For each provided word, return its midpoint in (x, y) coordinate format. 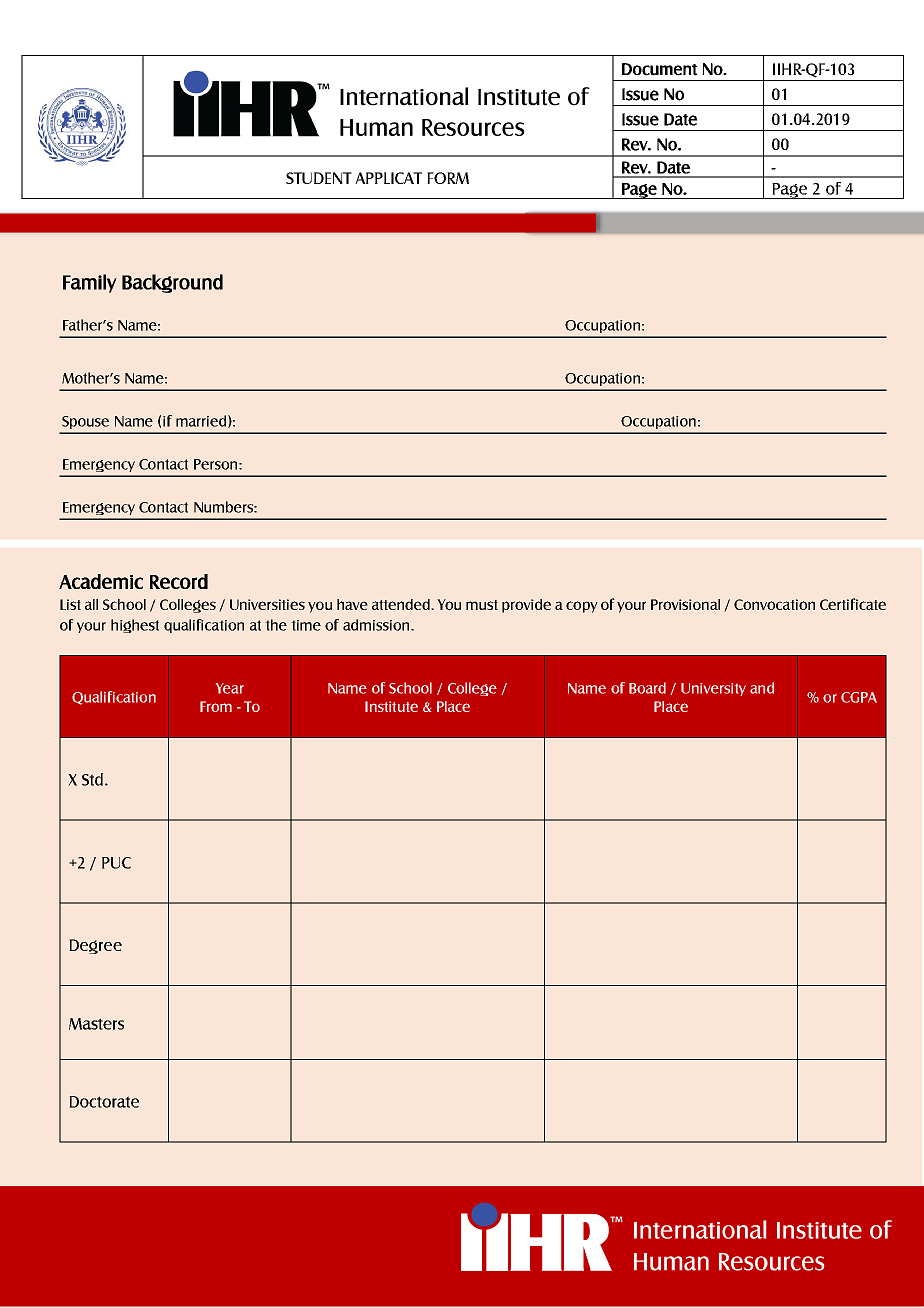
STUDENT (319, 178)
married (201, 421)
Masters (96, 1024)
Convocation (774, 604)
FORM (448, 178)
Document (659, 69)
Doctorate (104, 1102)
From (216, 706)
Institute (391, 706)
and (762, 688)
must (482, 605)
